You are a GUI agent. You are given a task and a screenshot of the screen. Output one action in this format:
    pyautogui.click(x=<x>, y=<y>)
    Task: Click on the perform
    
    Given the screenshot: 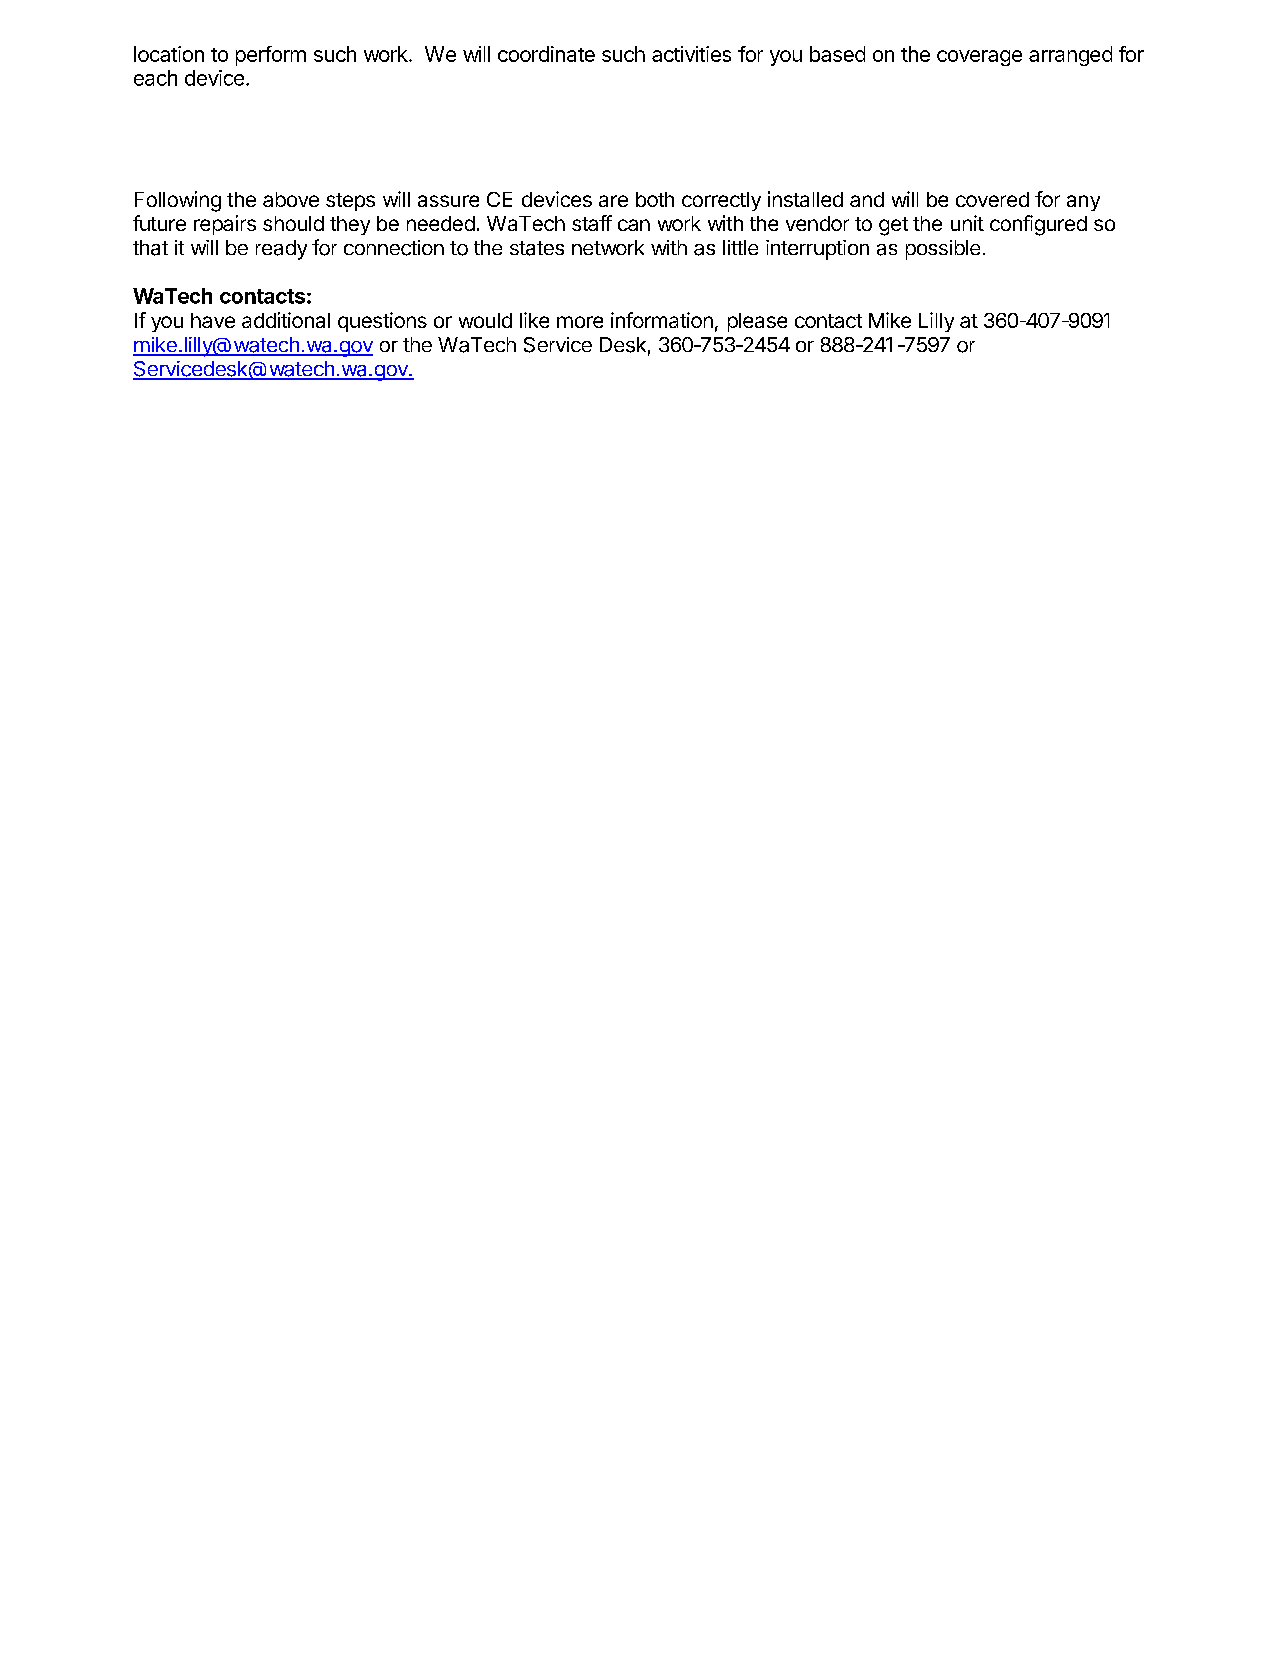 What is the action you would take?
    pyautogui.click(x=271, y=56)
